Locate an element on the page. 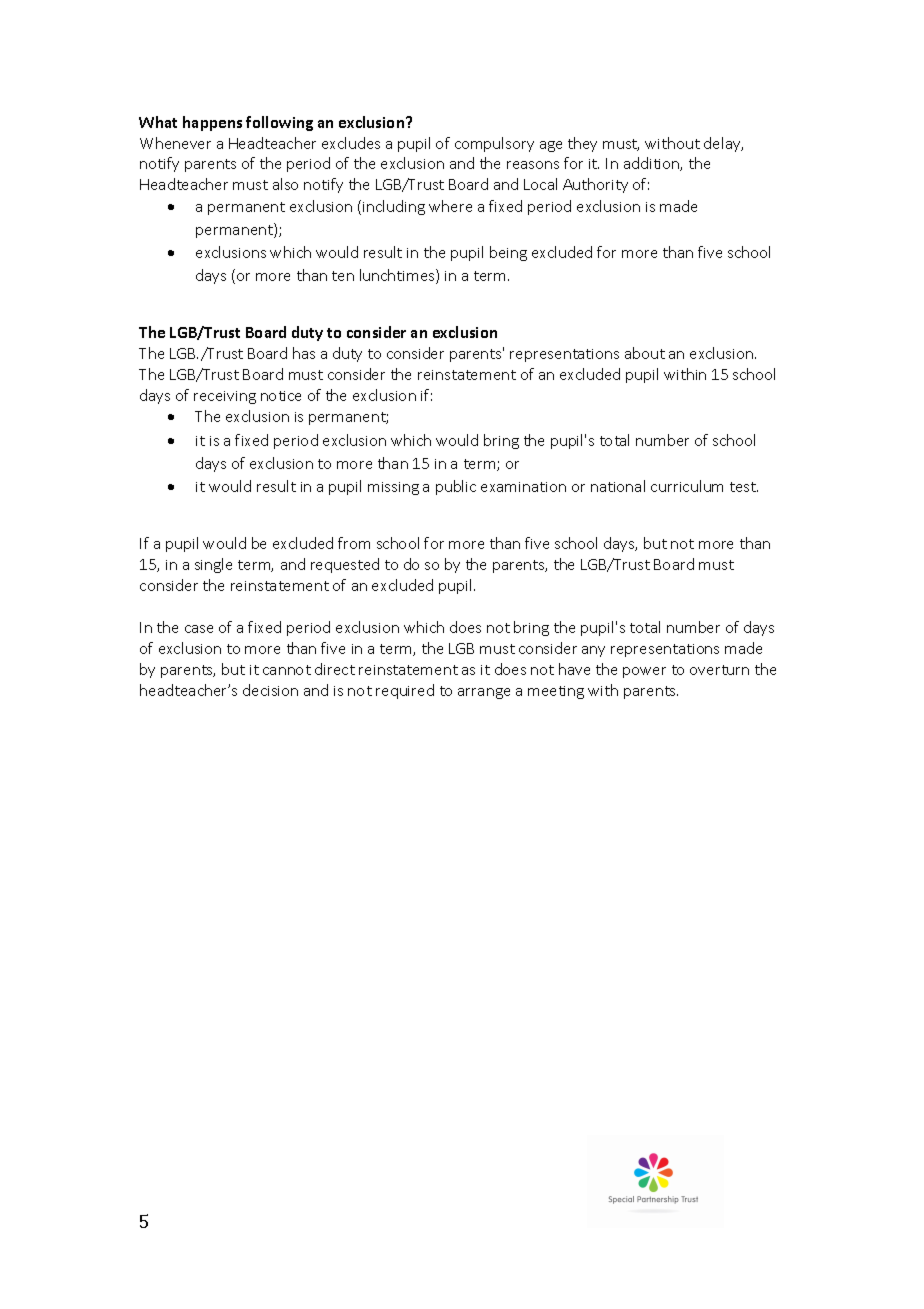 The height and width of the page is (1309, 924). decision is located at coordinates (270, 690).
